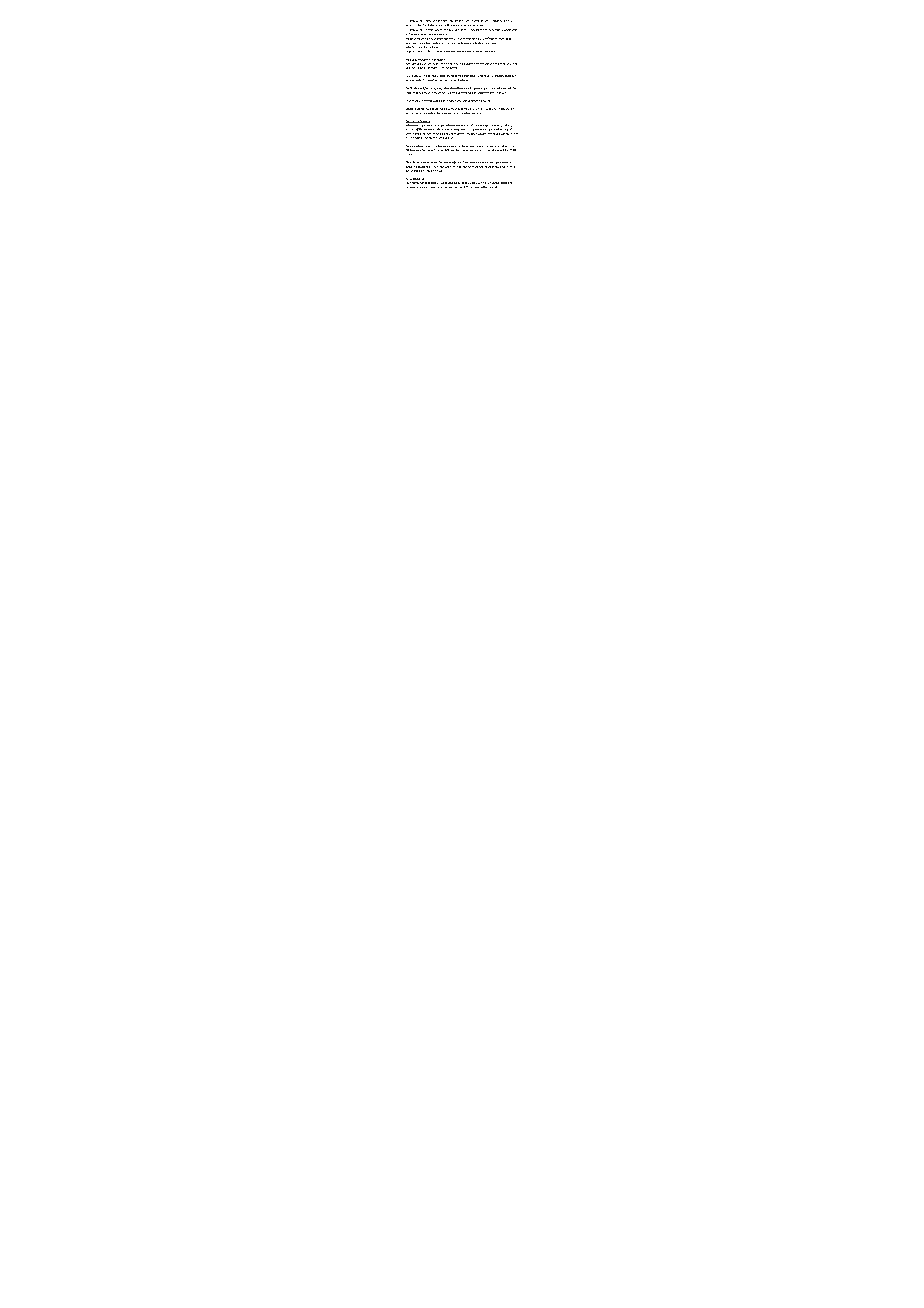 The height and width of the screenshot is (1308, 924). Describe the element at coordinates (469, 21) in the screenshot. I see `smash` at that location.
